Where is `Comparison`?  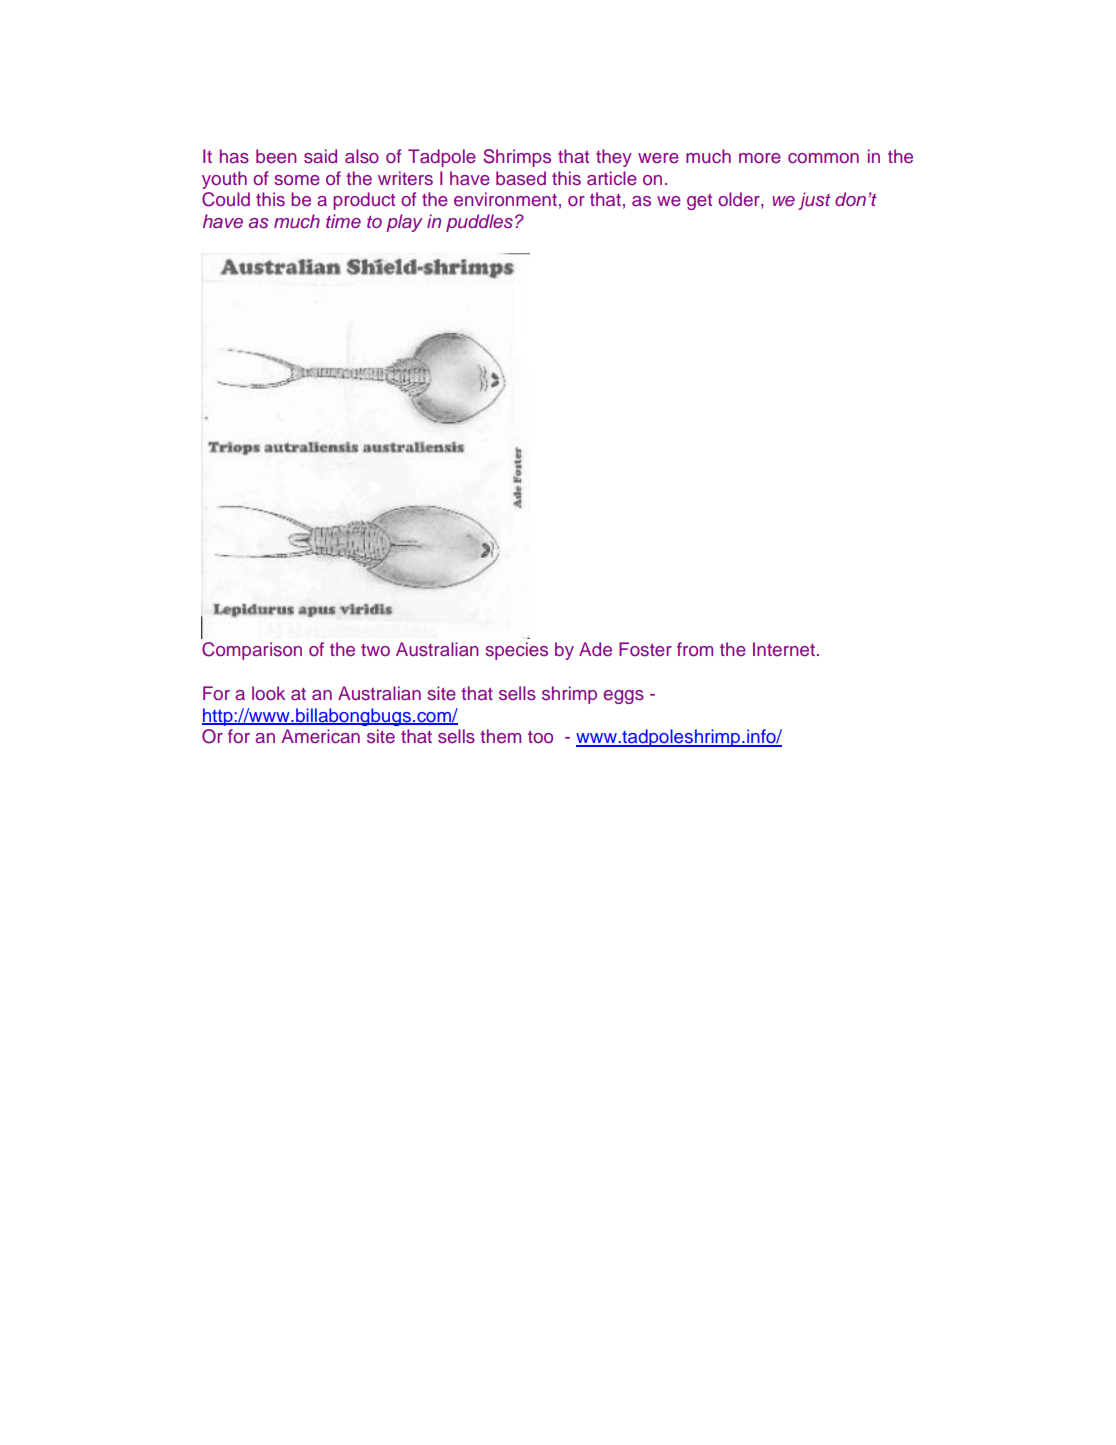
Comparison is located at coordinates (252, 651).
